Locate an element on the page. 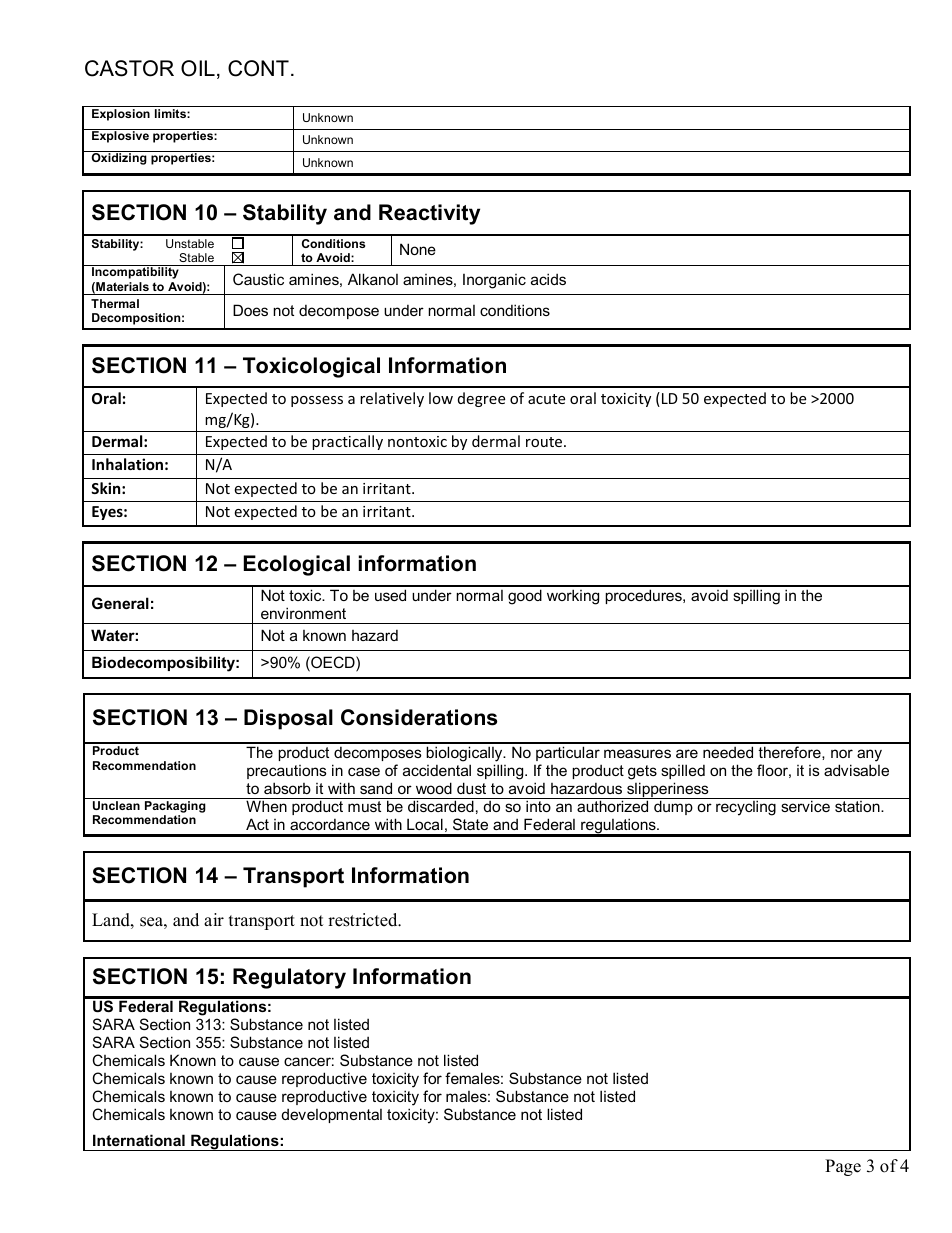 Image resolution: width=952 pixels, height=1233 pixels. When is located at coordinates (266, 806).
